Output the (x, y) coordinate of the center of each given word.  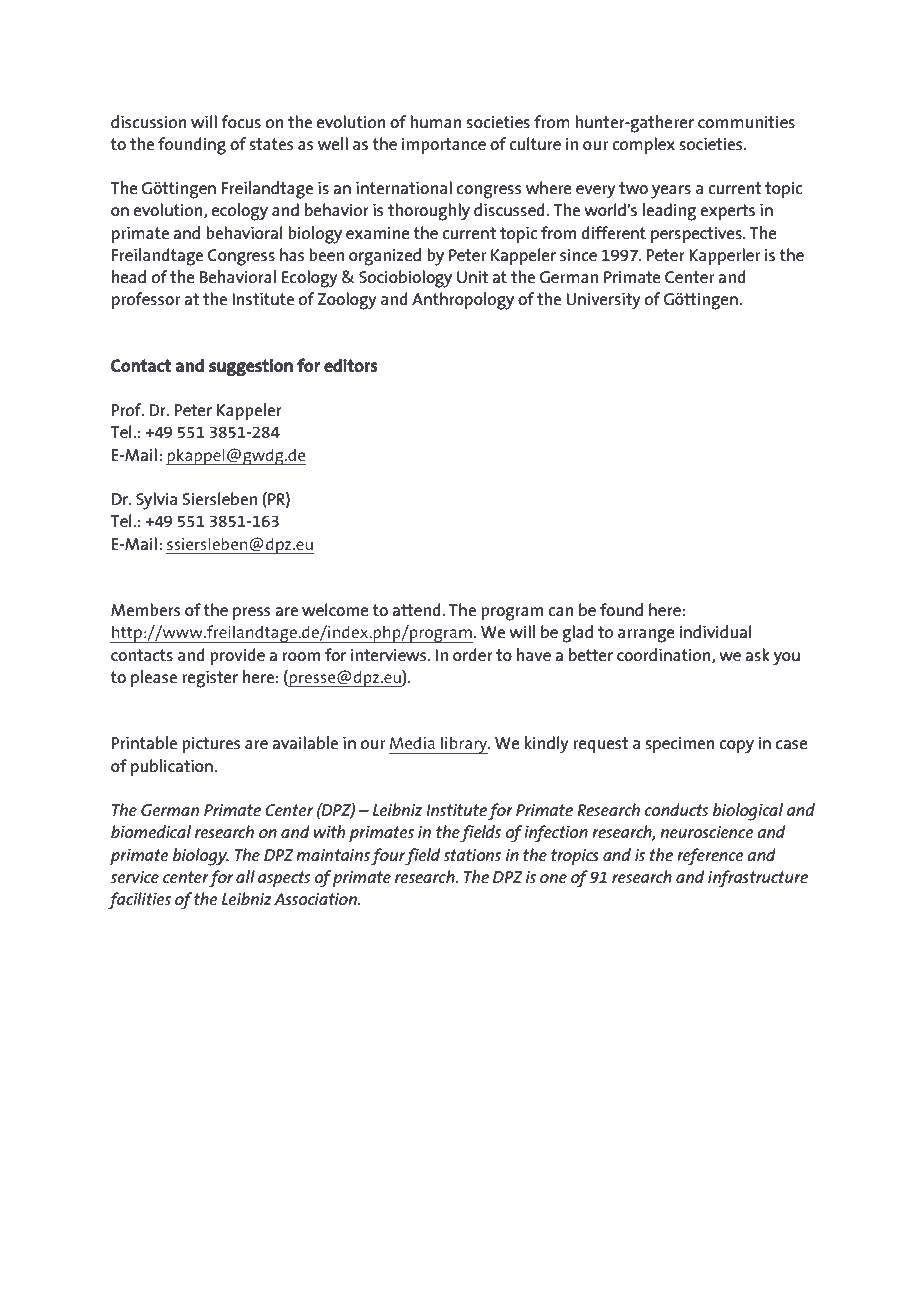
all (245, 876)
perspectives (697, 235)
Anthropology (463, 301)
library (464, 745)
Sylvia (156, 501)
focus (241, 121)
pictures (211, 745)
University (603, 301)
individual (715, 631)
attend (417, 609)
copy (736, 747)
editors (351, 365)
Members (145, 609)
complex (643, 146)
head (129, 276)
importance (444, 146)
